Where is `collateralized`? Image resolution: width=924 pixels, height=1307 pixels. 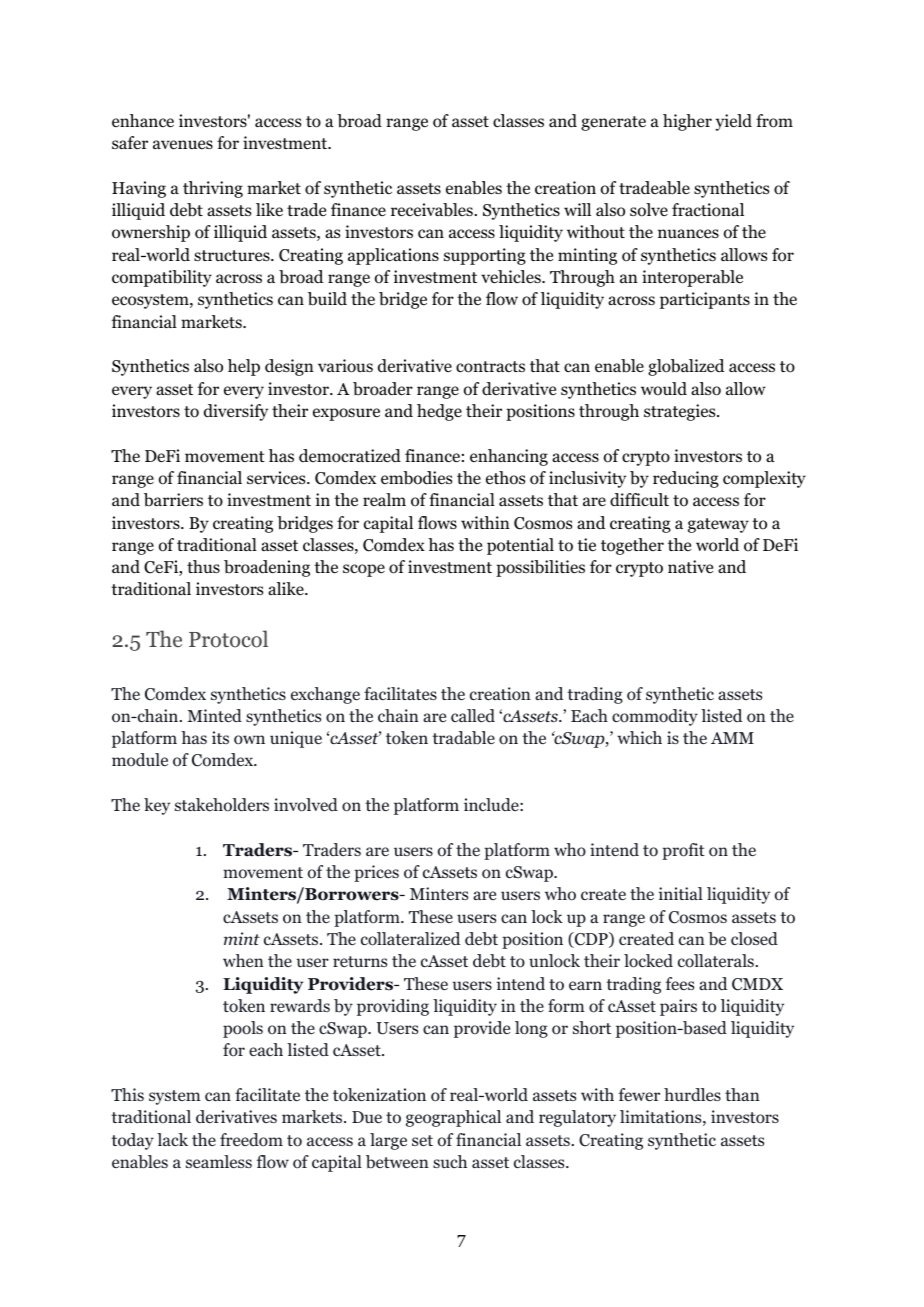
collateralized is located at coordinates (410, 939).
